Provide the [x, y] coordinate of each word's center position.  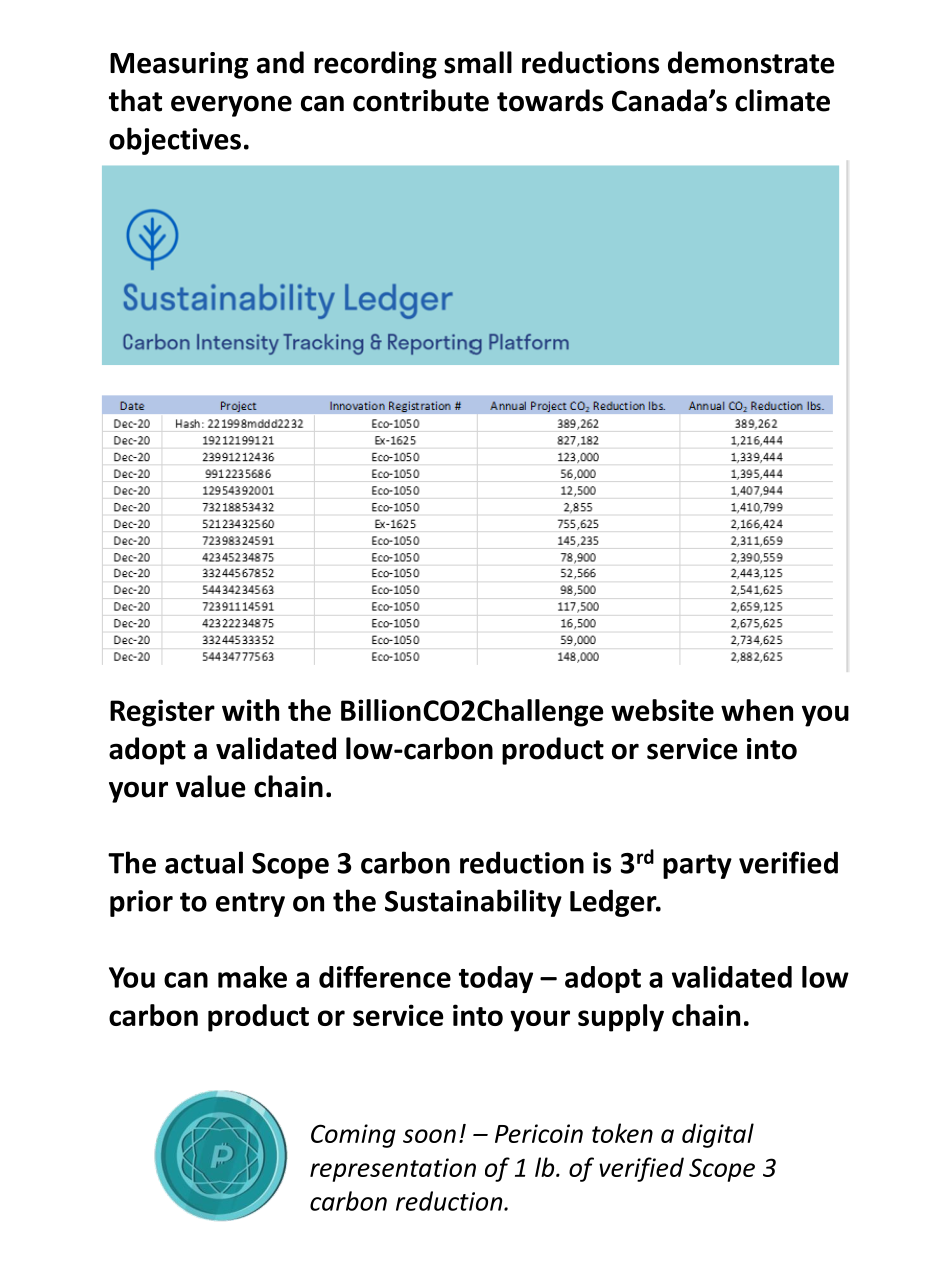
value [211, 786]
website [662, 710]
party [697, 866]
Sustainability [473, 903]
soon [429, 1136]
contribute [421, 100]
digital [718, 1135]
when [757, 710]
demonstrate [751, 62]
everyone [231, 106]
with [250, 710]
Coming [353, 1136]
